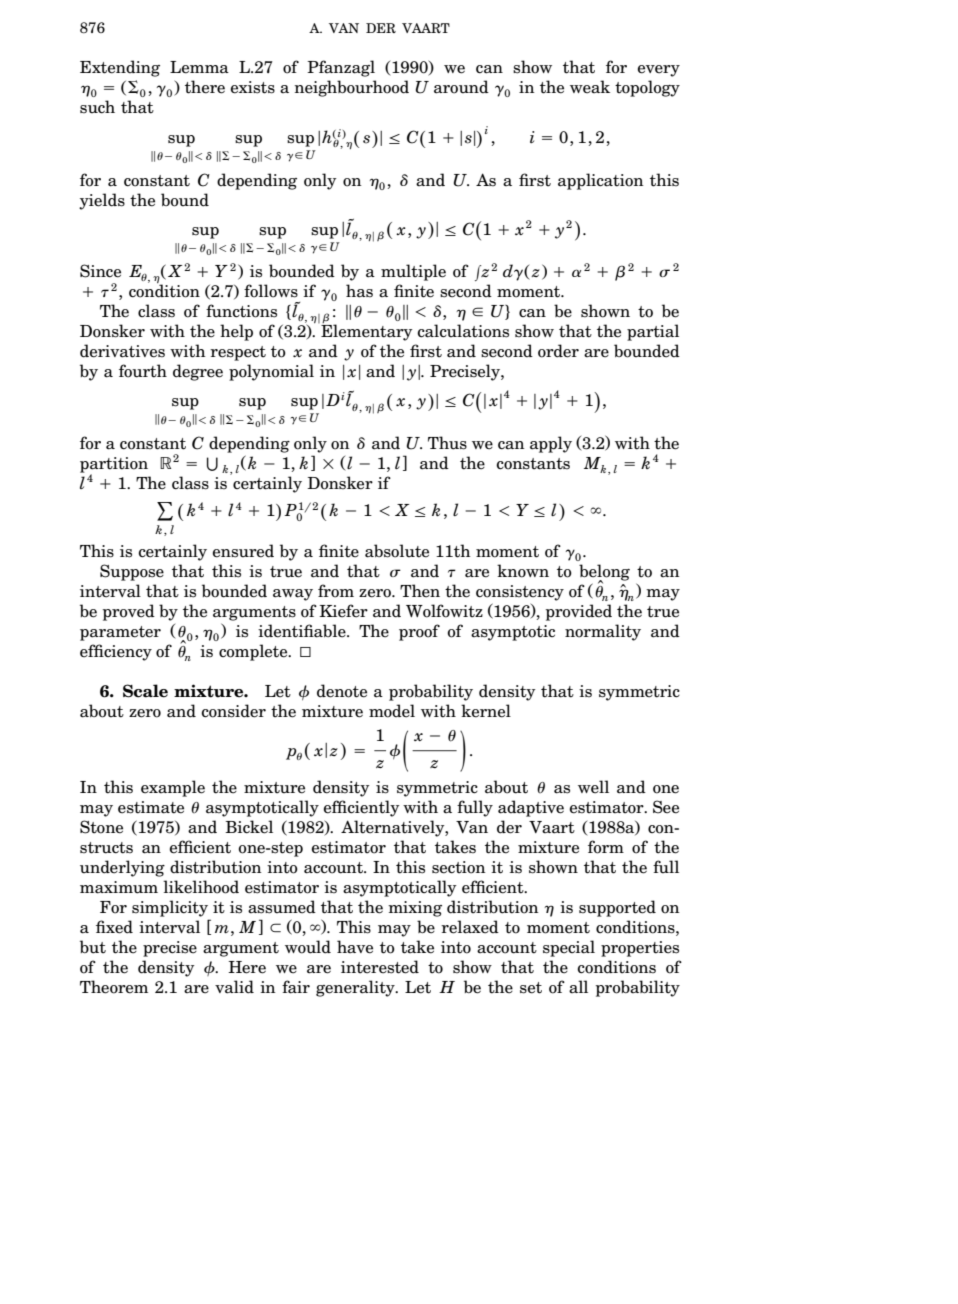 This screenshot has width=958, height=1304. What do you see at coordinates (603, 632) in the screenshot?
I see `normality` at bounding box center [603, 632].
